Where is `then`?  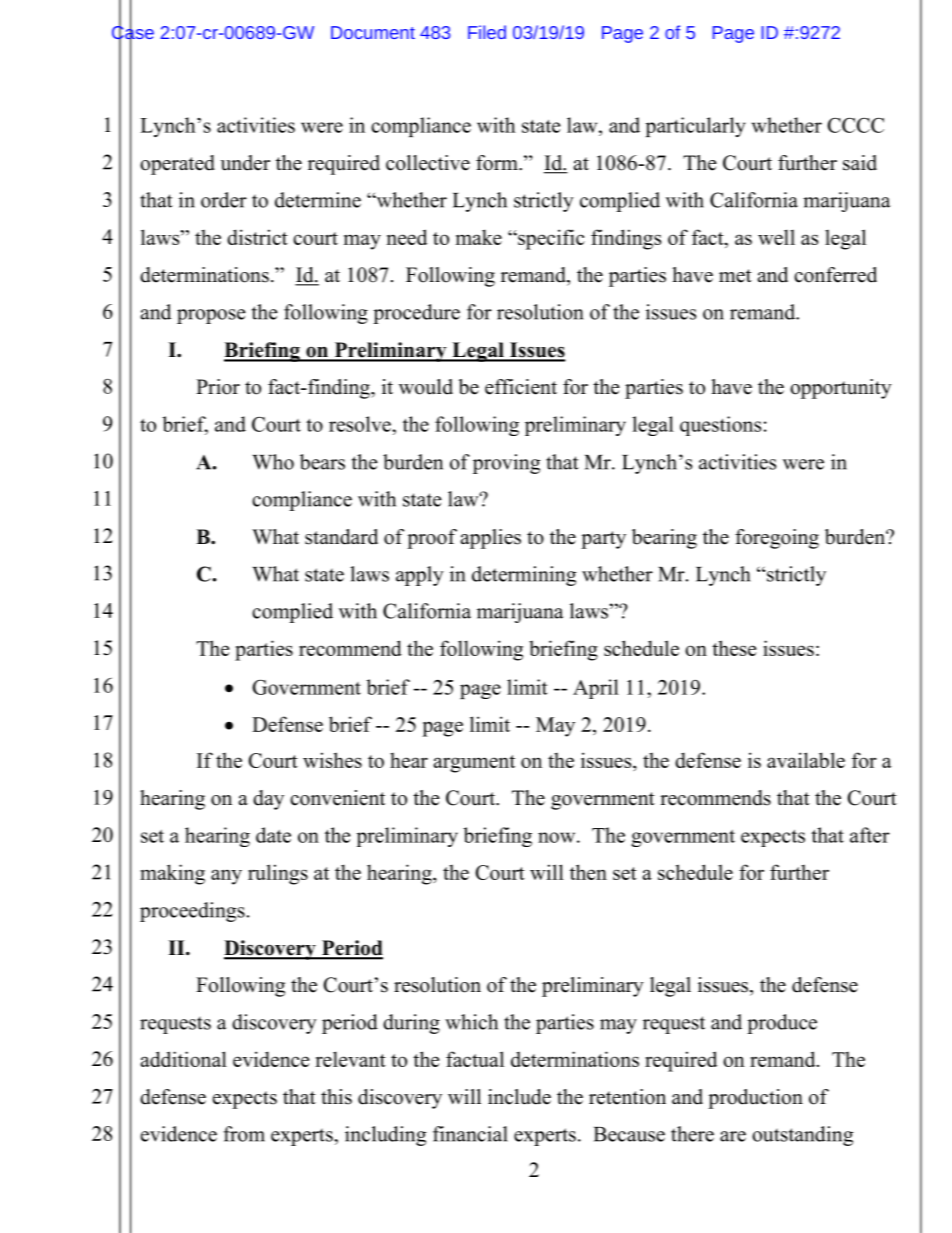 then is located at coordinates (588, 872).
